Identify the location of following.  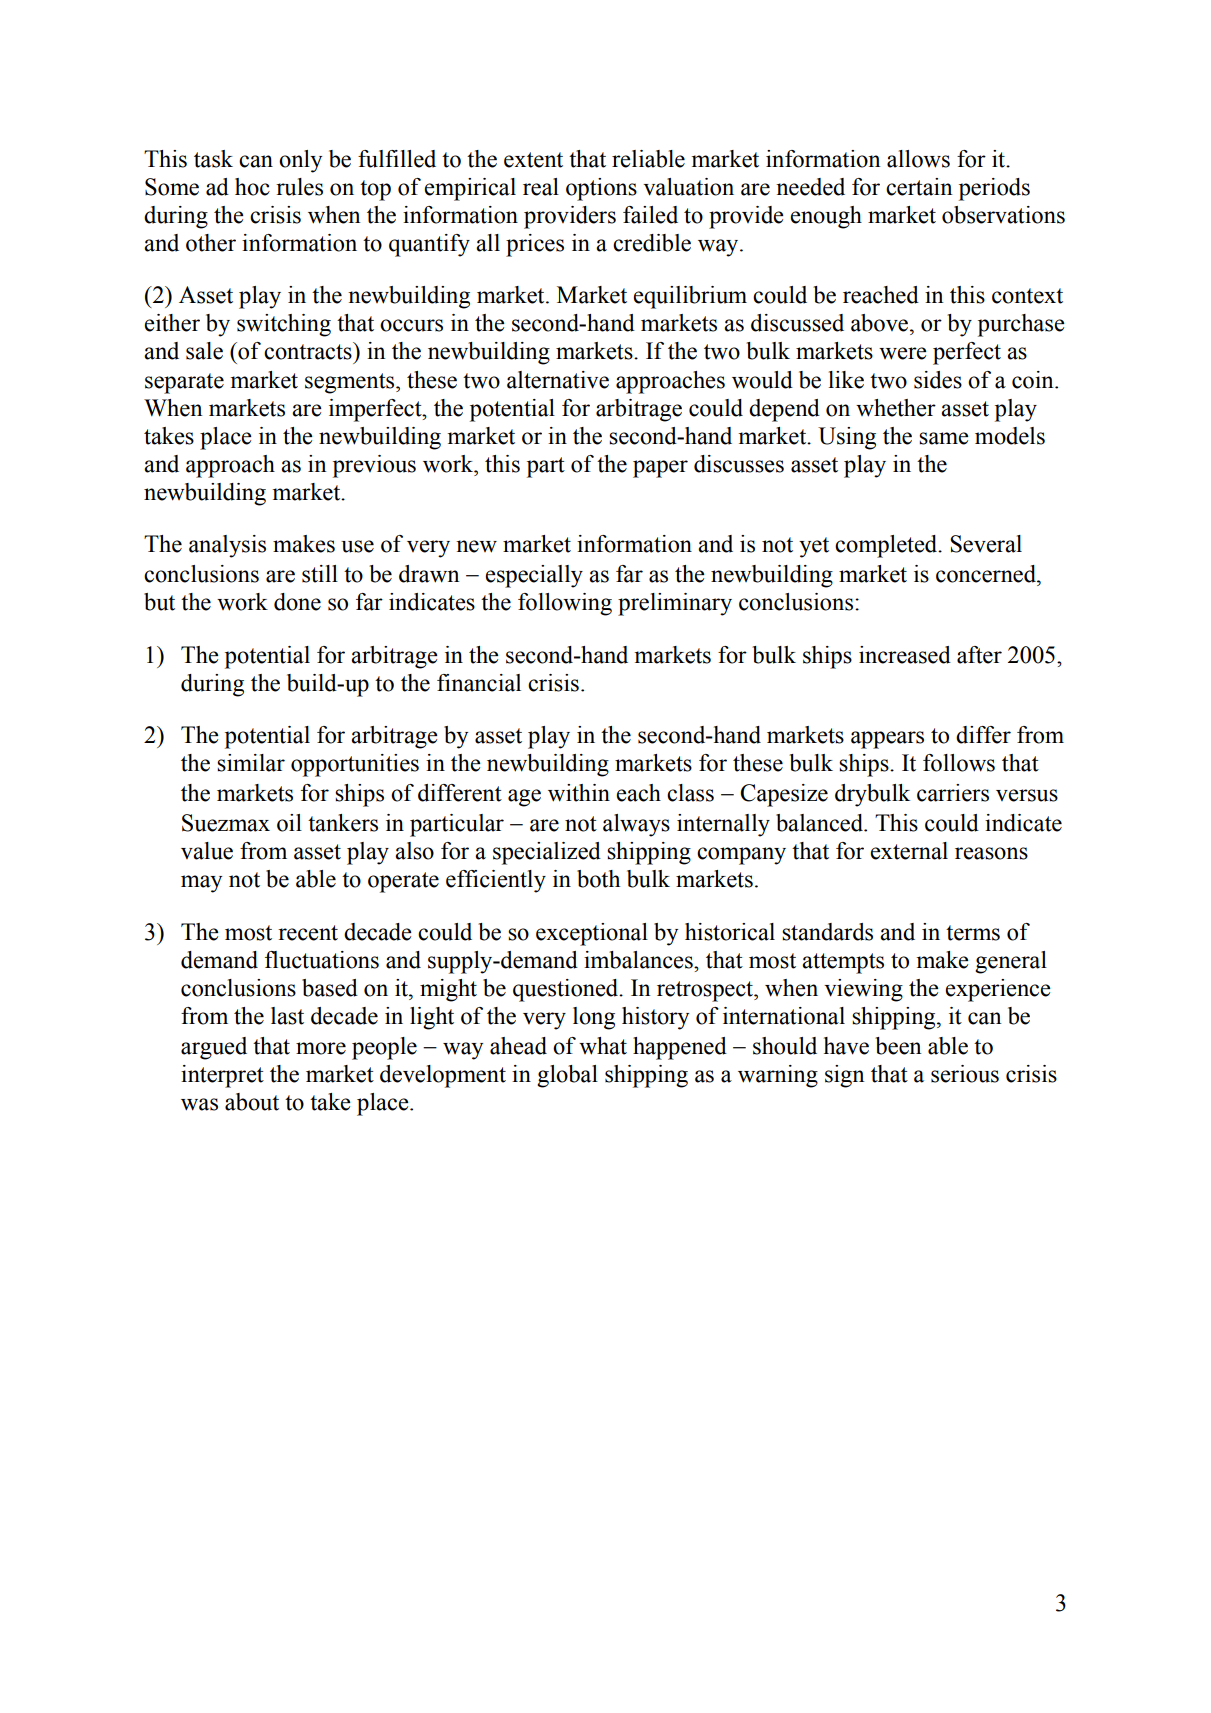
(565, 604).
